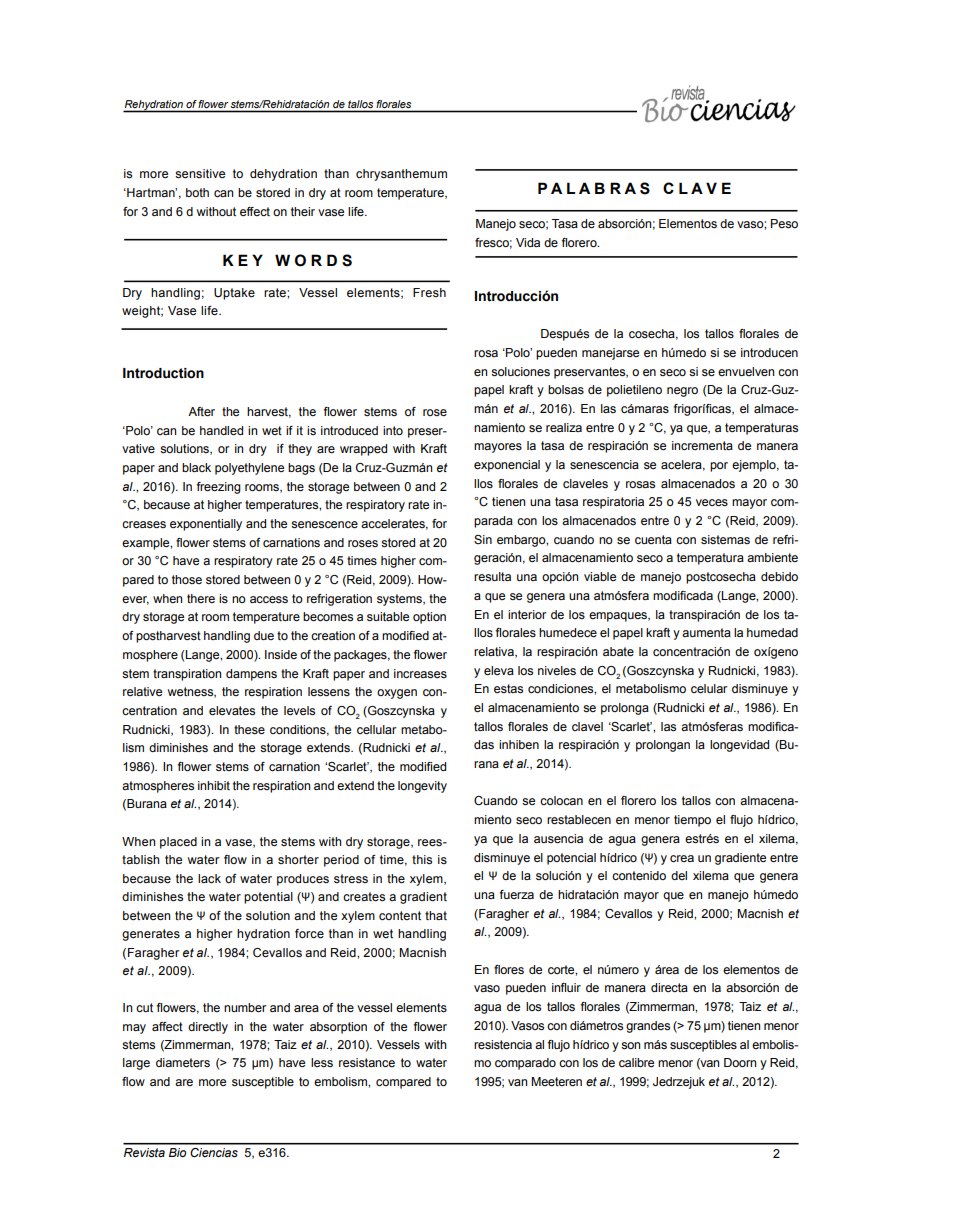  What do you see at coordinates (784, 223) in the page?
I see `Peso` at bounding box center [784, 223].
